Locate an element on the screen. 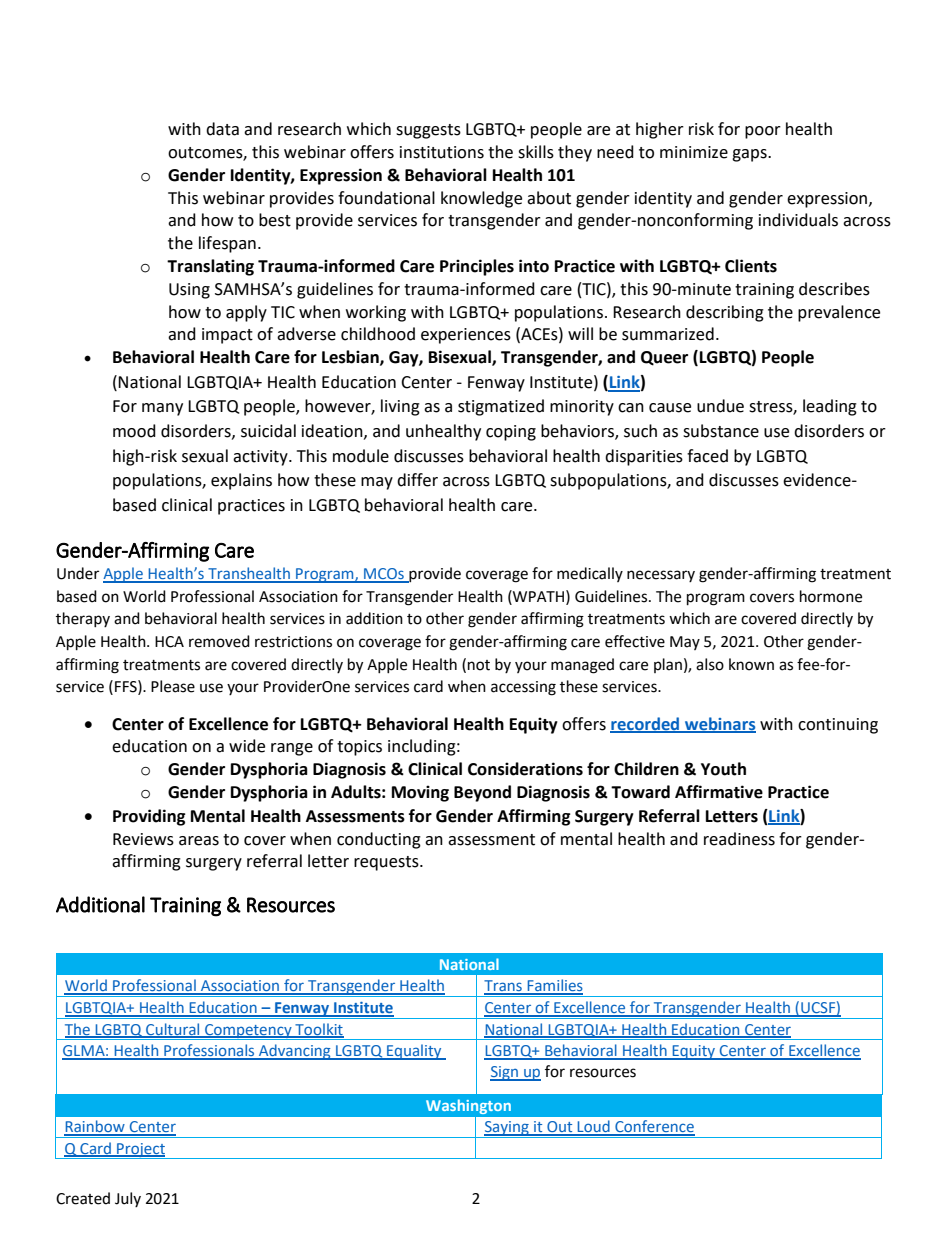 The height and width of the screenshot is (1233, 952). data is located at coordinates (222, 129).
